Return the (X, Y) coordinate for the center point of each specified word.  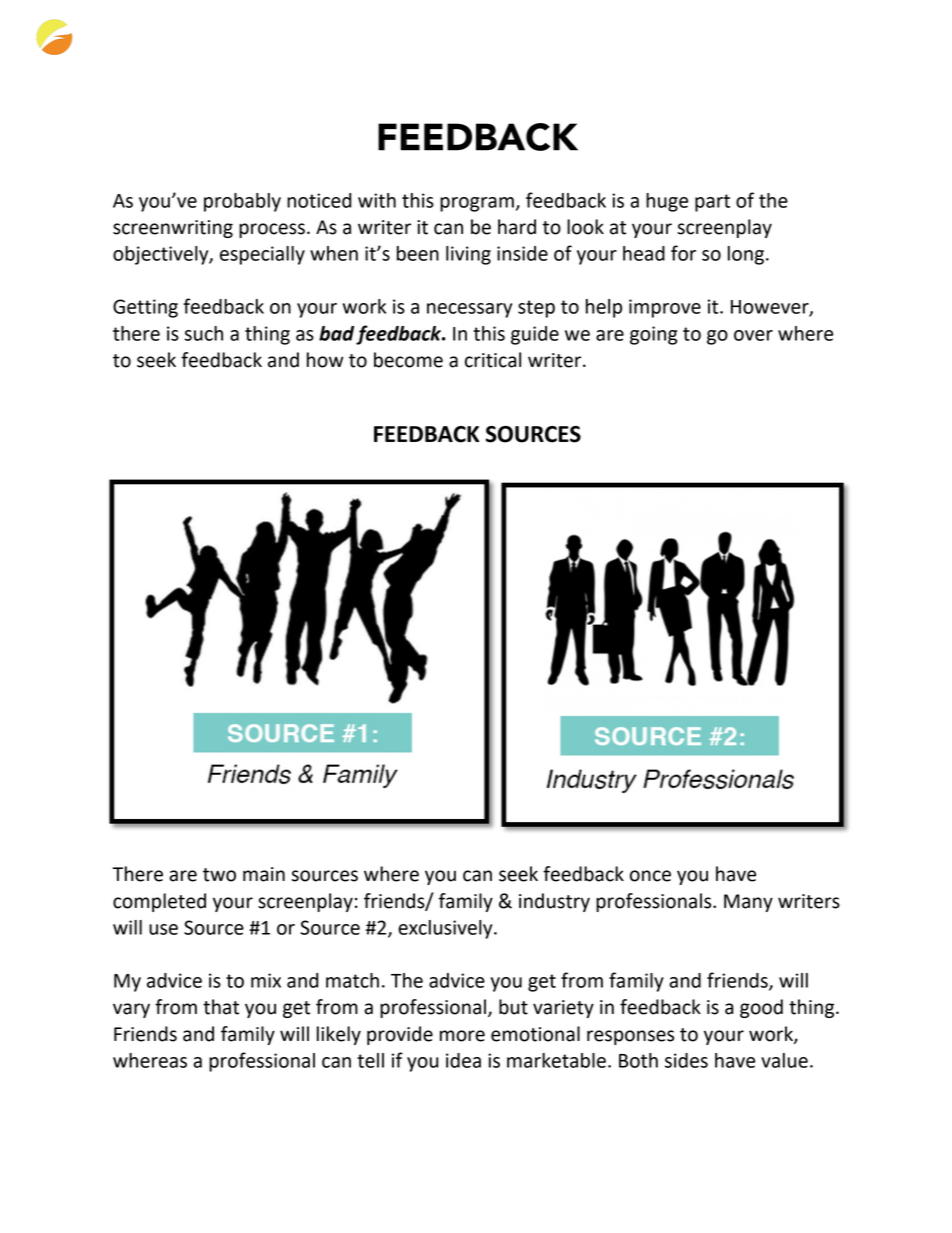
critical (493, 360)
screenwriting (173, 229)
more (462, 1036)
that (221, 1007)
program (477, 204)
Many (748, 903)
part (712, 203)
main (264, 874)
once (650, 876)
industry (554, 902)
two (219, 875)
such (204, 333)
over (753, 335)
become (408, 360)
